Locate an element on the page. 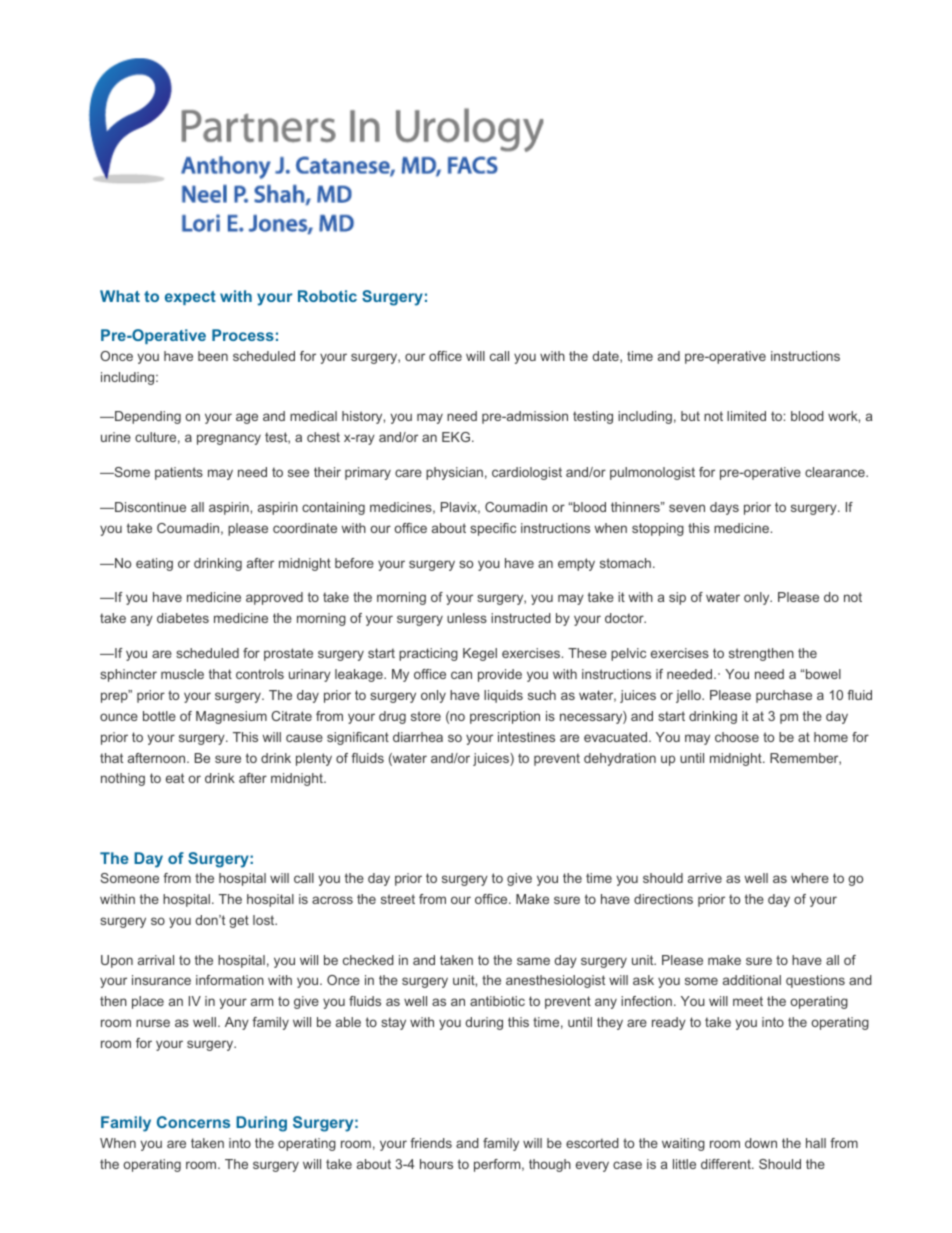 Image resolution: width=952 pixels, height=1233 pixels. expect is located at coordinates (190, 298).
